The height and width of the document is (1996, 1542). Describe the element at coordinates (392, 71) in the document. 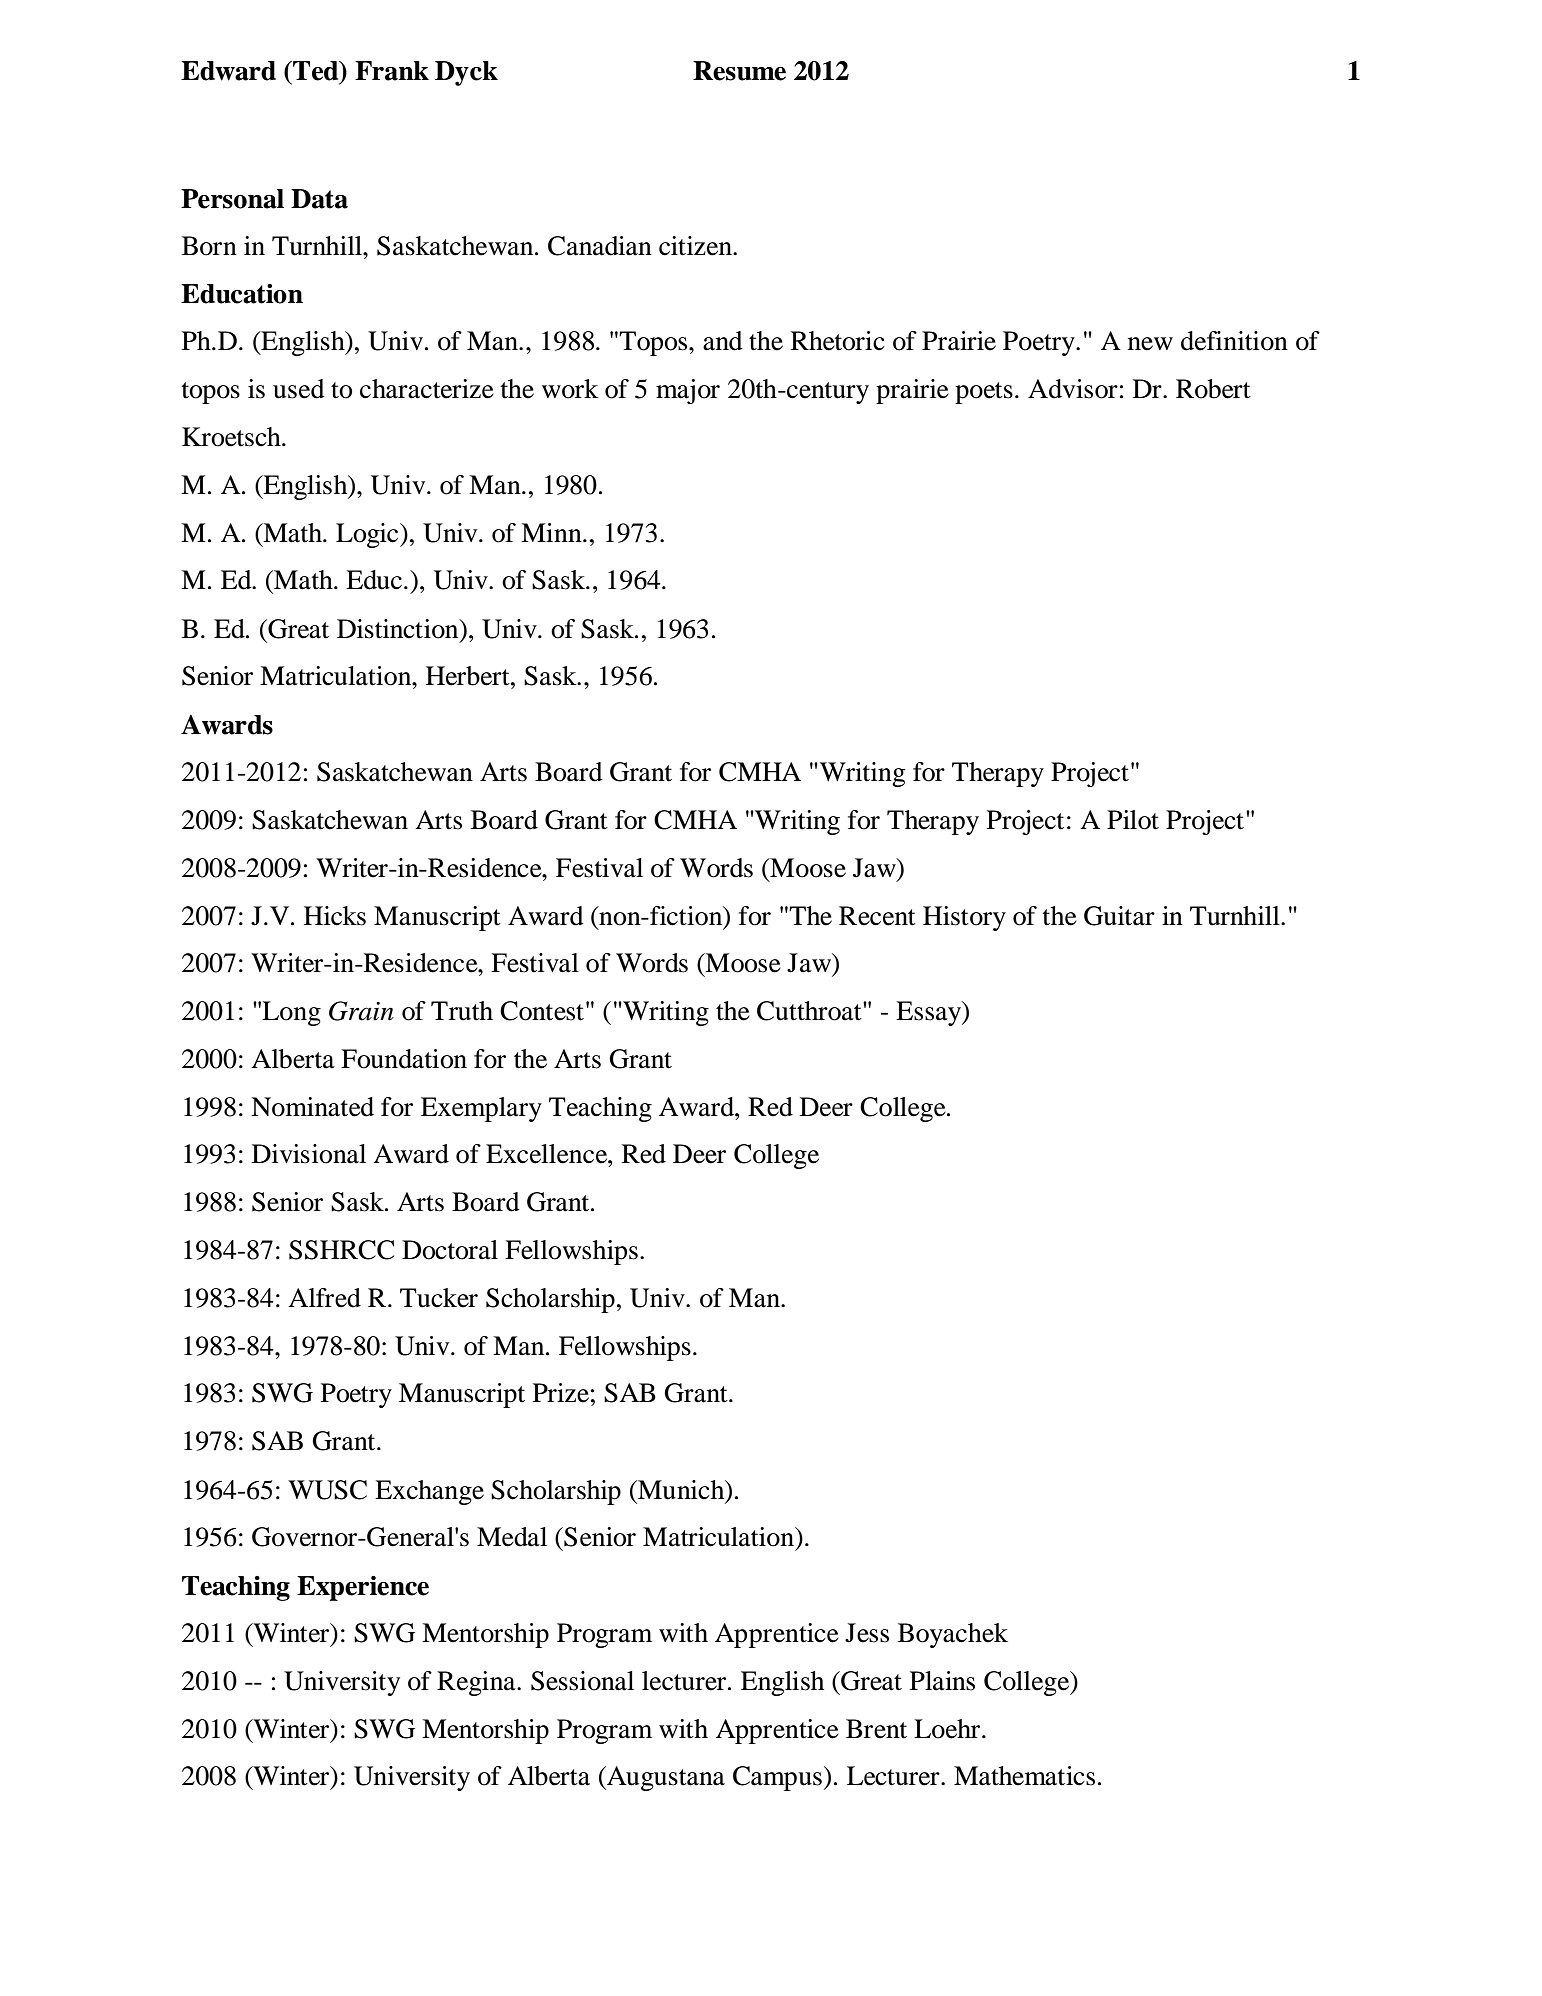

I see `Frank` at that location.
